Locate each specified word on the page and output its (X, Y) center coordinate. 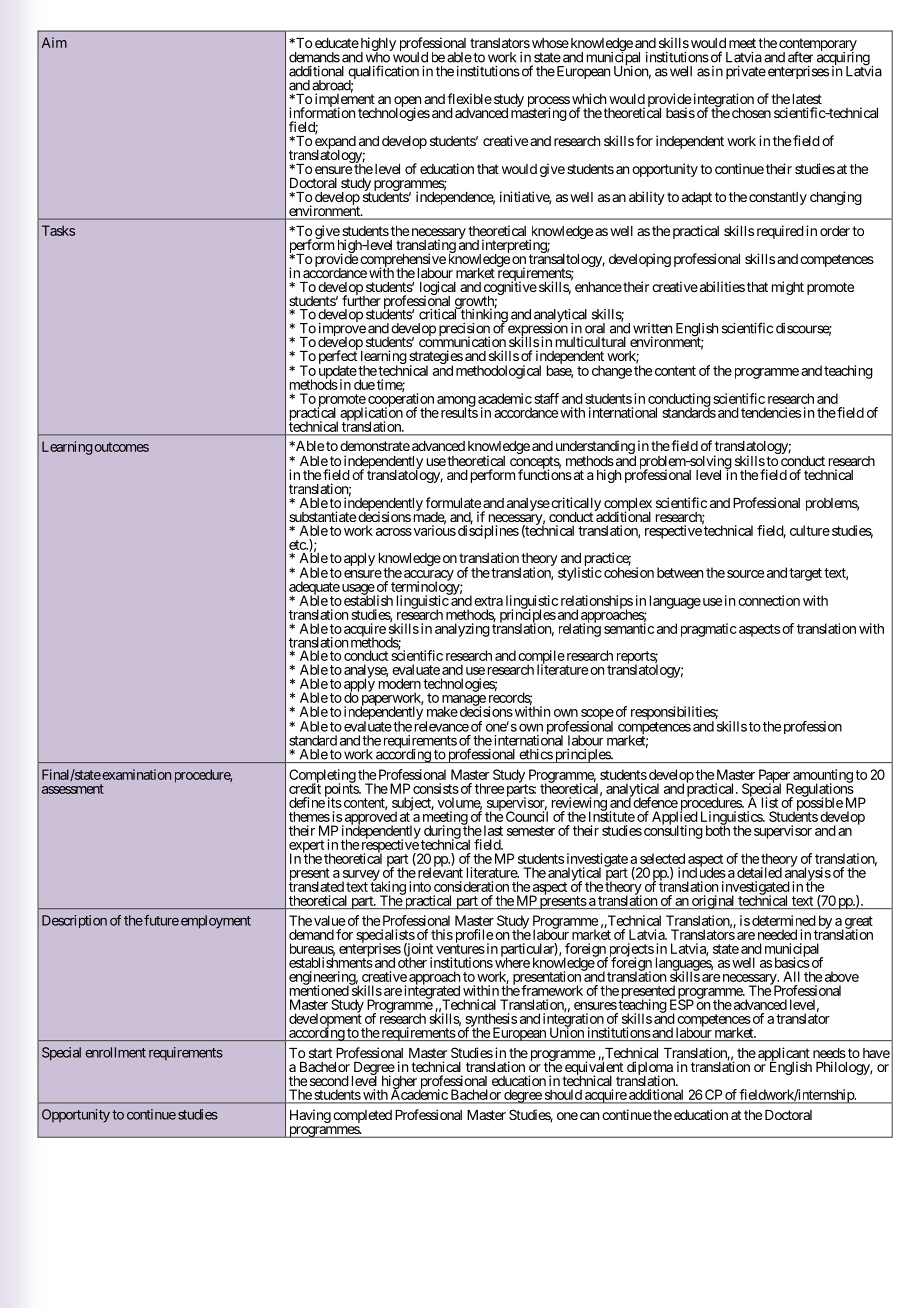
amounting (822, 777)
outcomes (122, 447)
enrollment (115, 1052)
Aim (54, 42)
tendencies (771, 412)
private (746, 72)
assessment (73, 789)
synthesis (491, 1021)
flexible (469, 98)
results (458, 412)
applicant (784, 1055)
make (442, 711)
